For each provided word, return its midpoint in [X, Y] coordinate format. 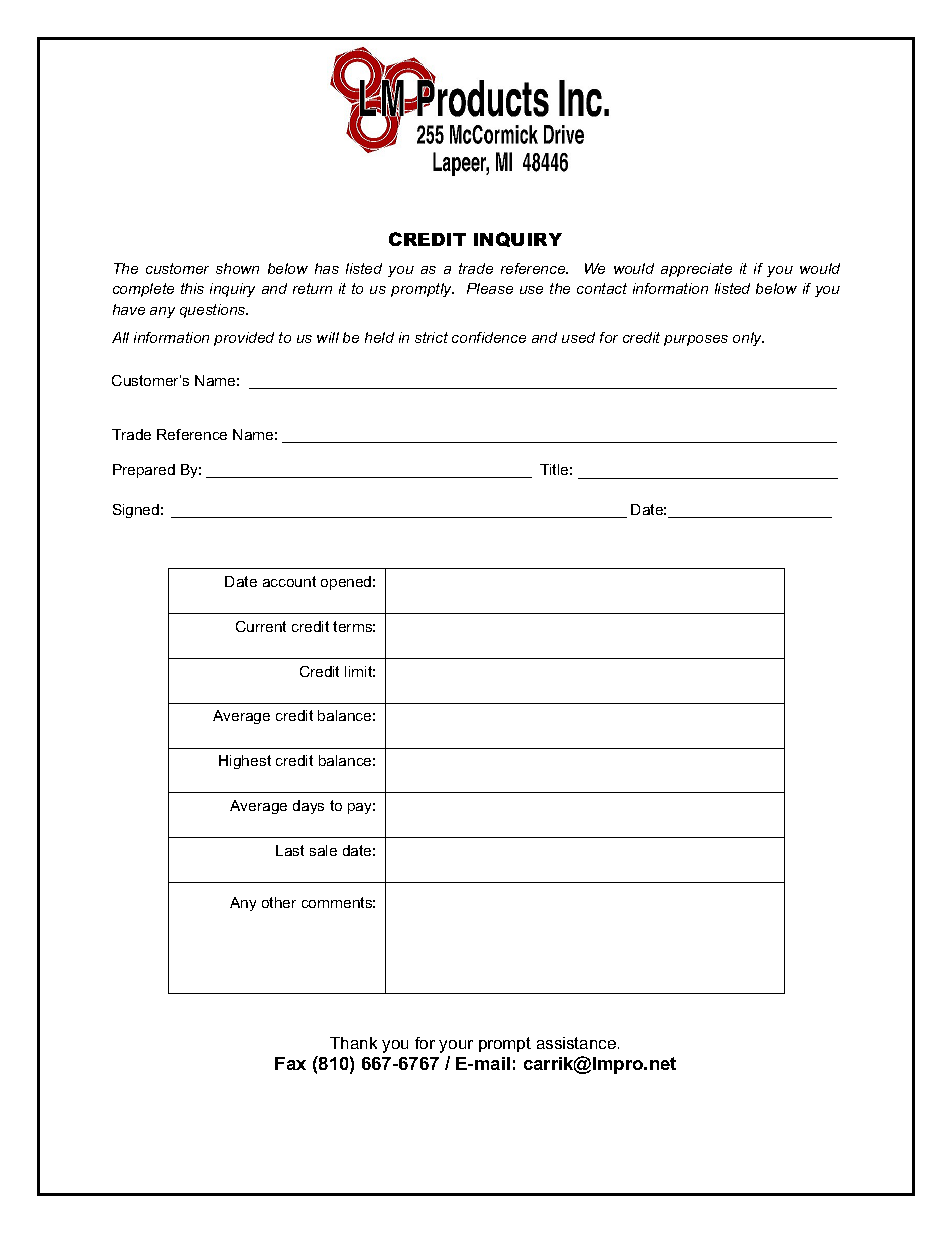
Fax [290, 1063]
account [289, 581]
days [308, 807]
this [192, 288]
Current [261, 626]
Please [490, 288]
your [456, 1046]
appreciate [696, 270]
